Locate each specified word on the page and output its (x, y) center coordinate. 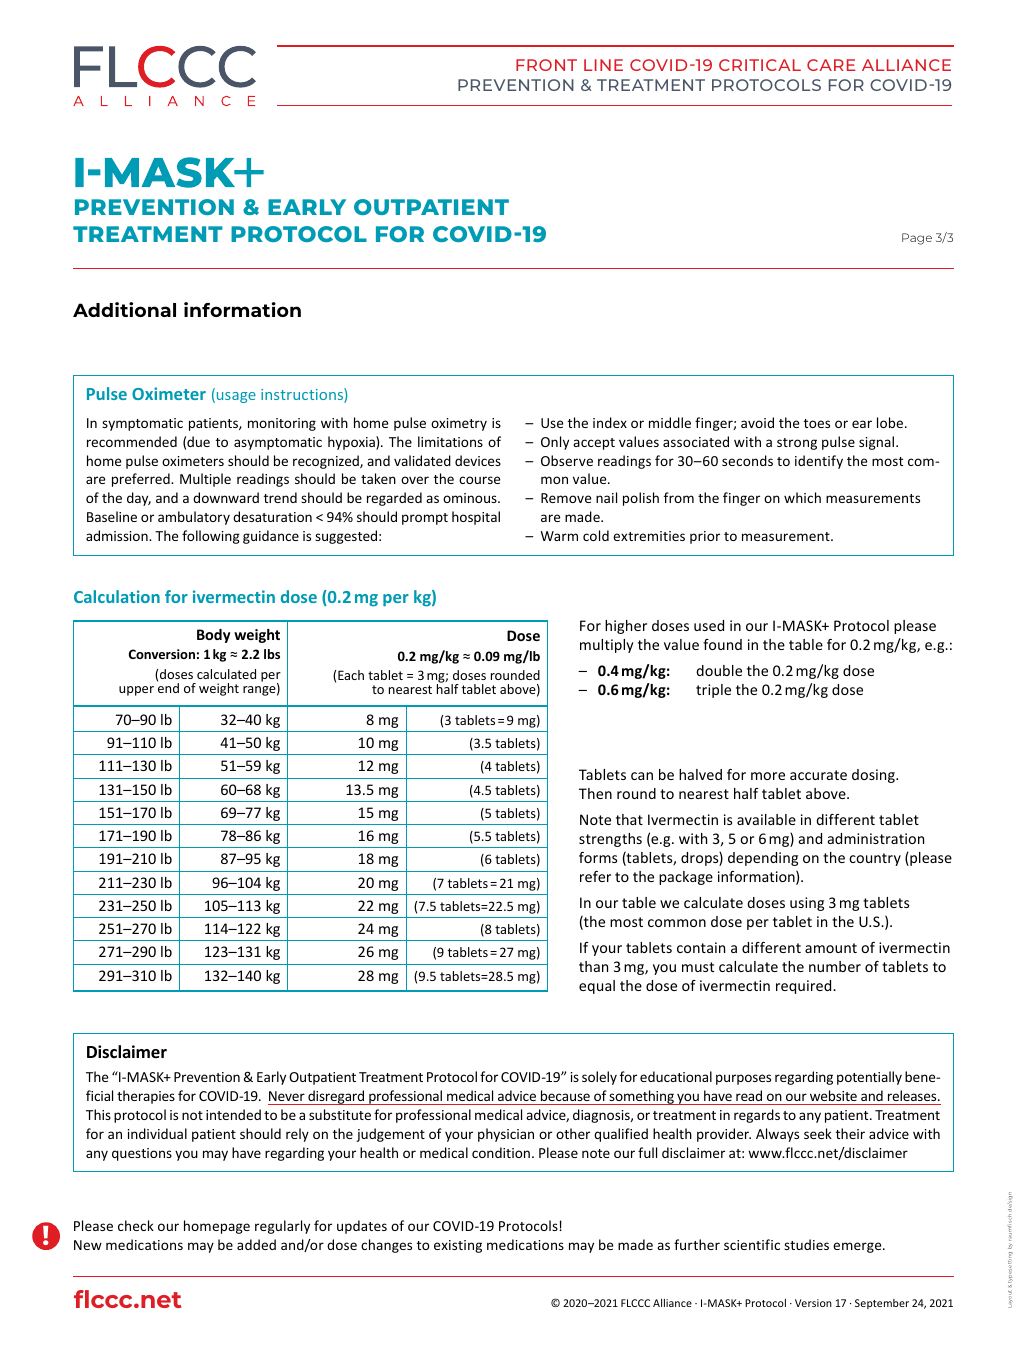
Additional (124, 309)
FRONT (546, 65)
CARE (831, 65)
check (136, 1225)
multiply (607, 646)
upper (136, 691)
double (719, 670)
